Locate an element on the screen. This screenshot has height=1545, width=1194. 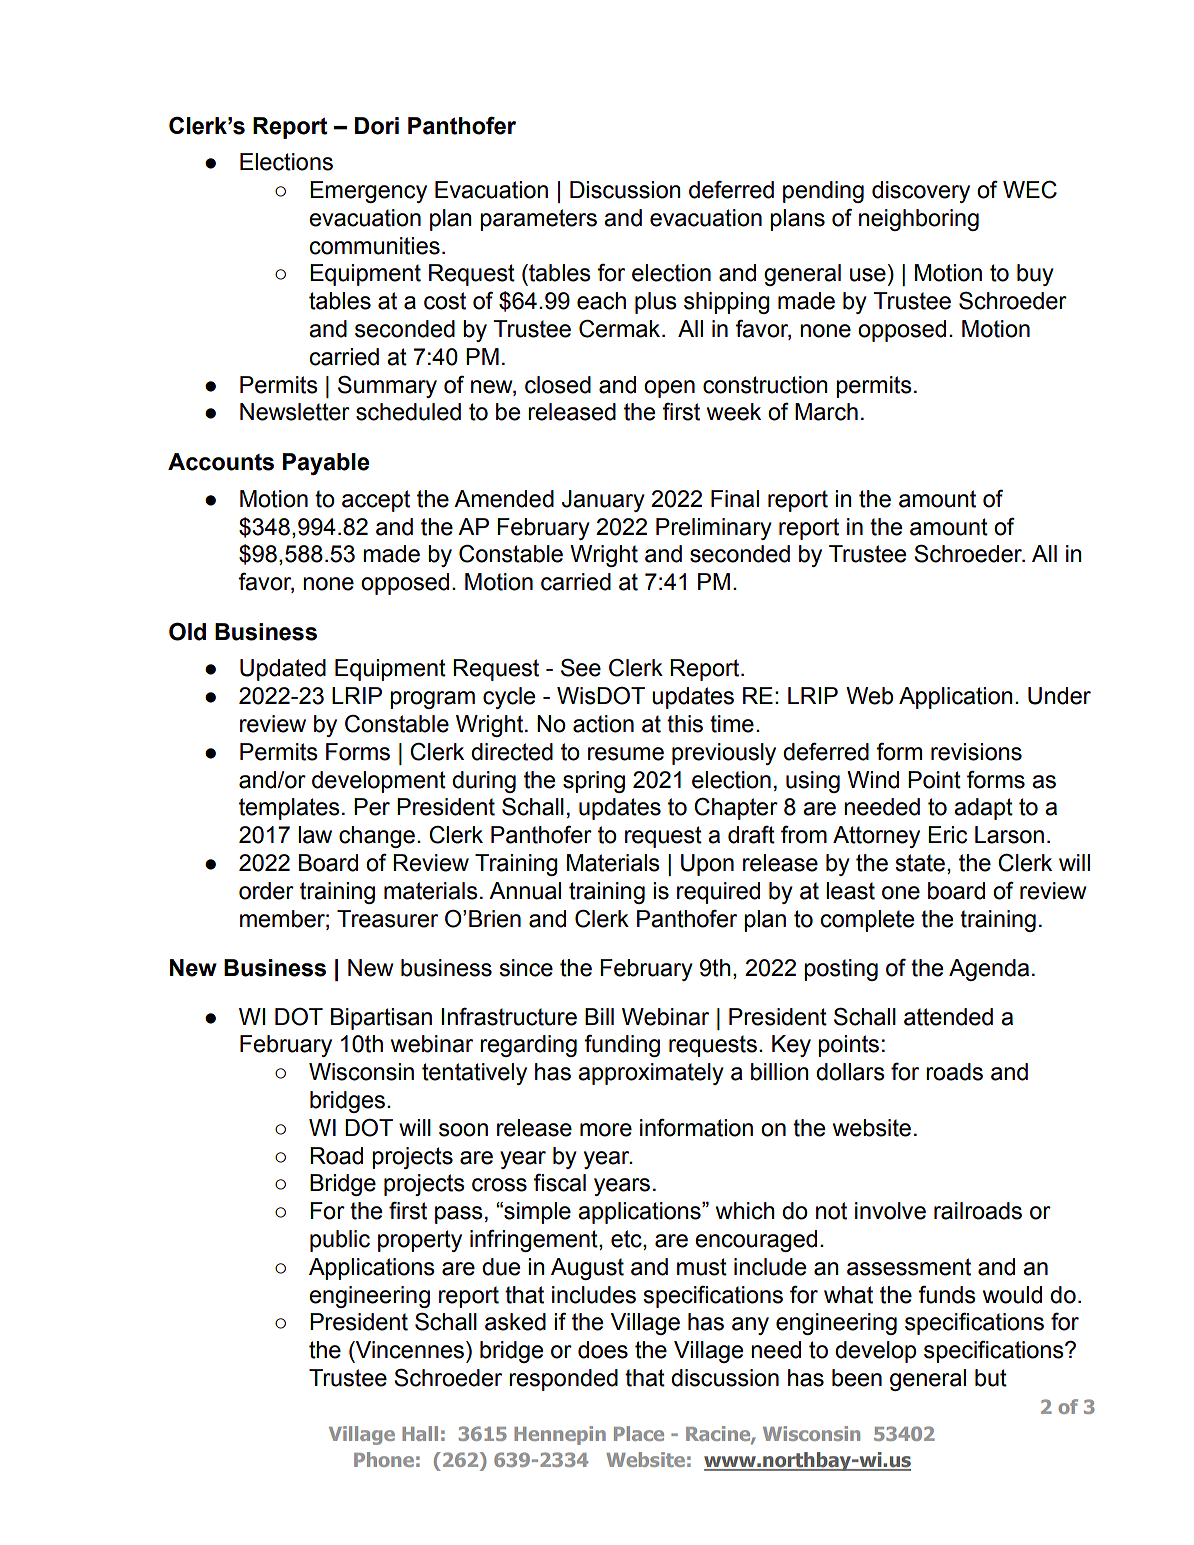
attended is located at coordinates (948, 1017).
